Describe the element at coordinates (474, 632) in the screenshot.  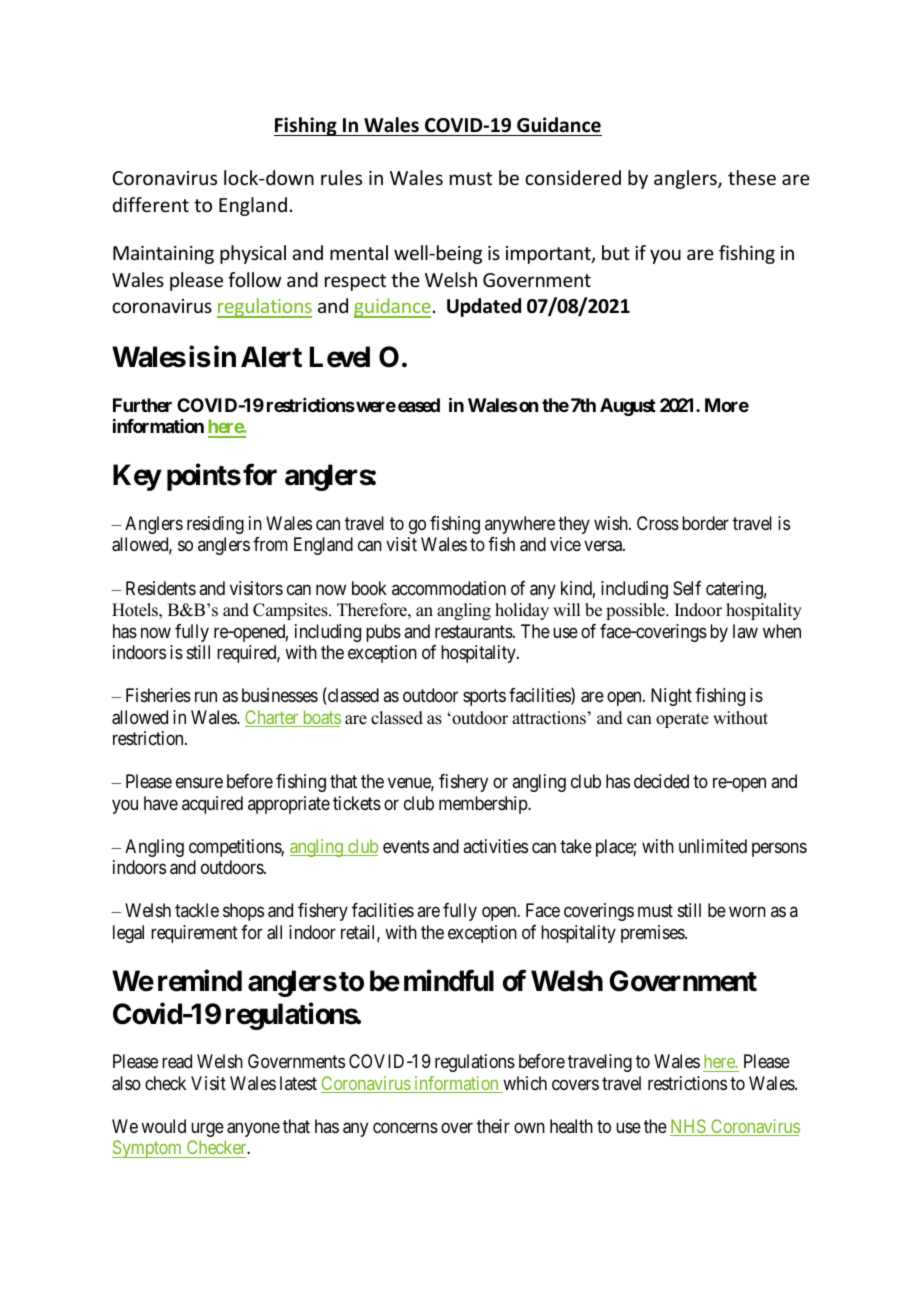
I see `restaurants` at that location.
